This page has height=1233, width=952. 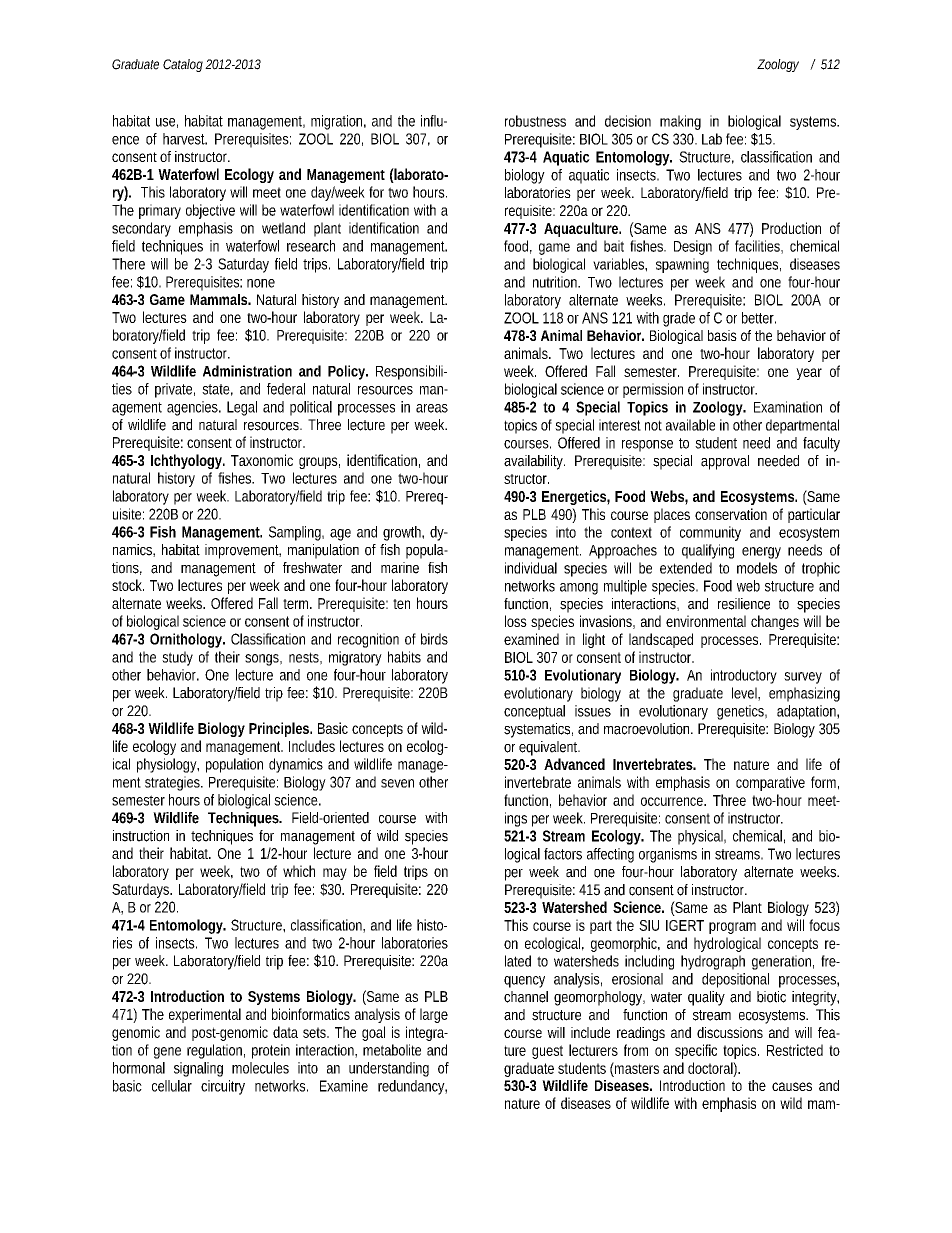 I want to click on stock, so click(x=128, y=585).
